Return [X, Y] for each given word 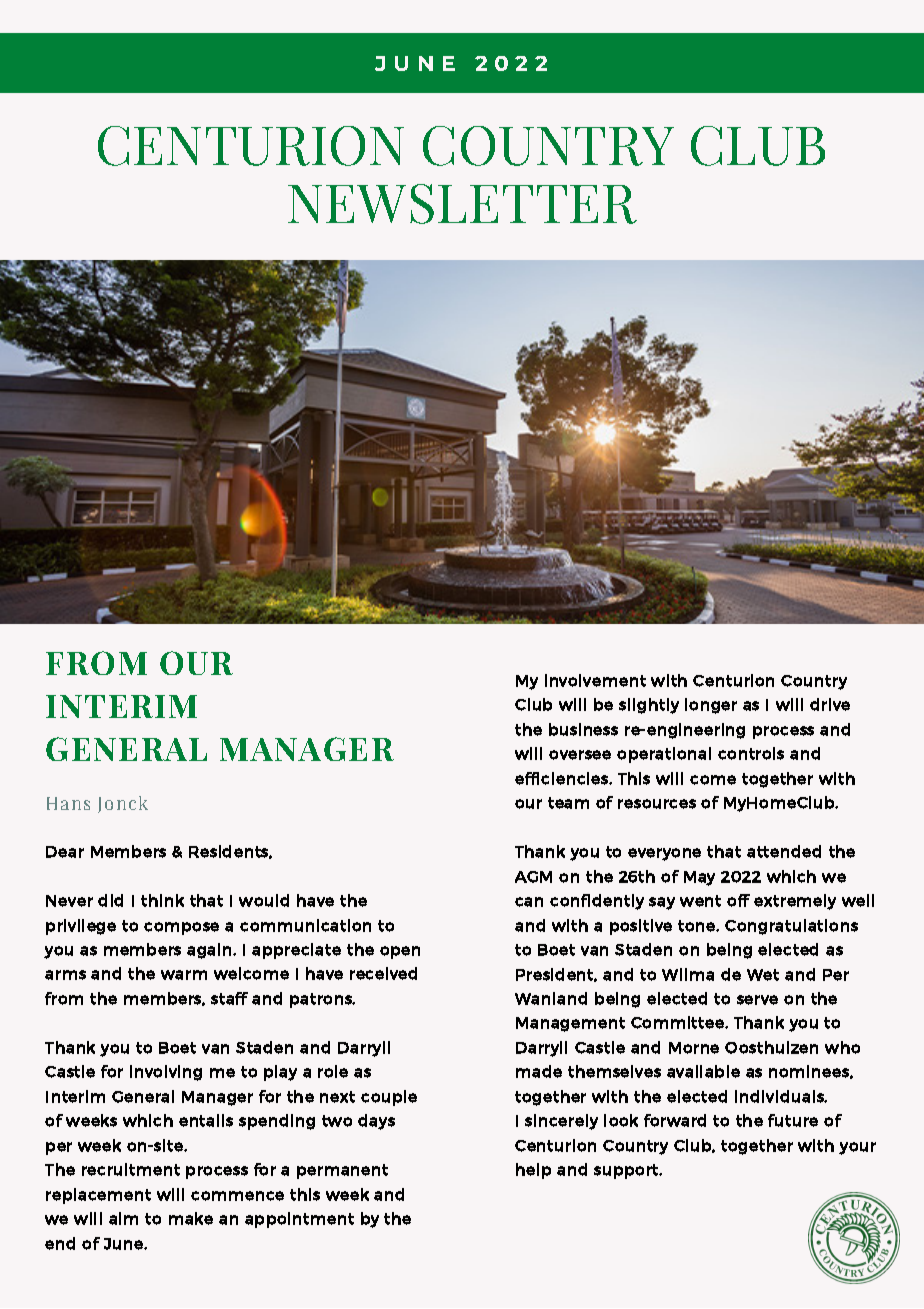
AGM [533, 877]
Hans [68, 803]
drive [830, 704]
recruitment [131, 1169]
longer [711, 706]
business [583, 729]
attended [784, 851]
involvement [595, 680]
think [162, 900]
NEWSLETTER [462, 204]
